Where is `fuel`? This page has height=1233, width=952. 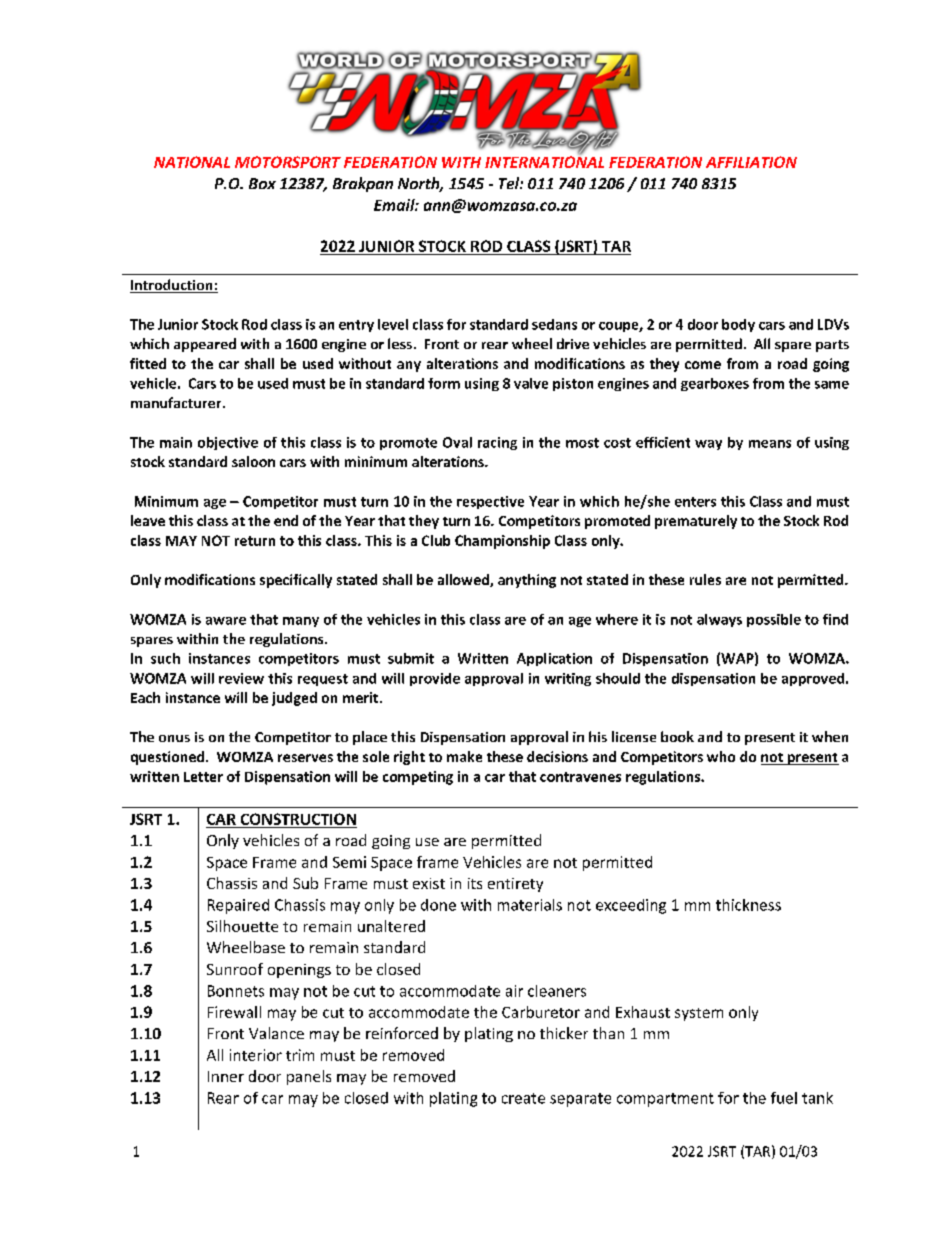
fuel is located at coordinates (784, 1098).
